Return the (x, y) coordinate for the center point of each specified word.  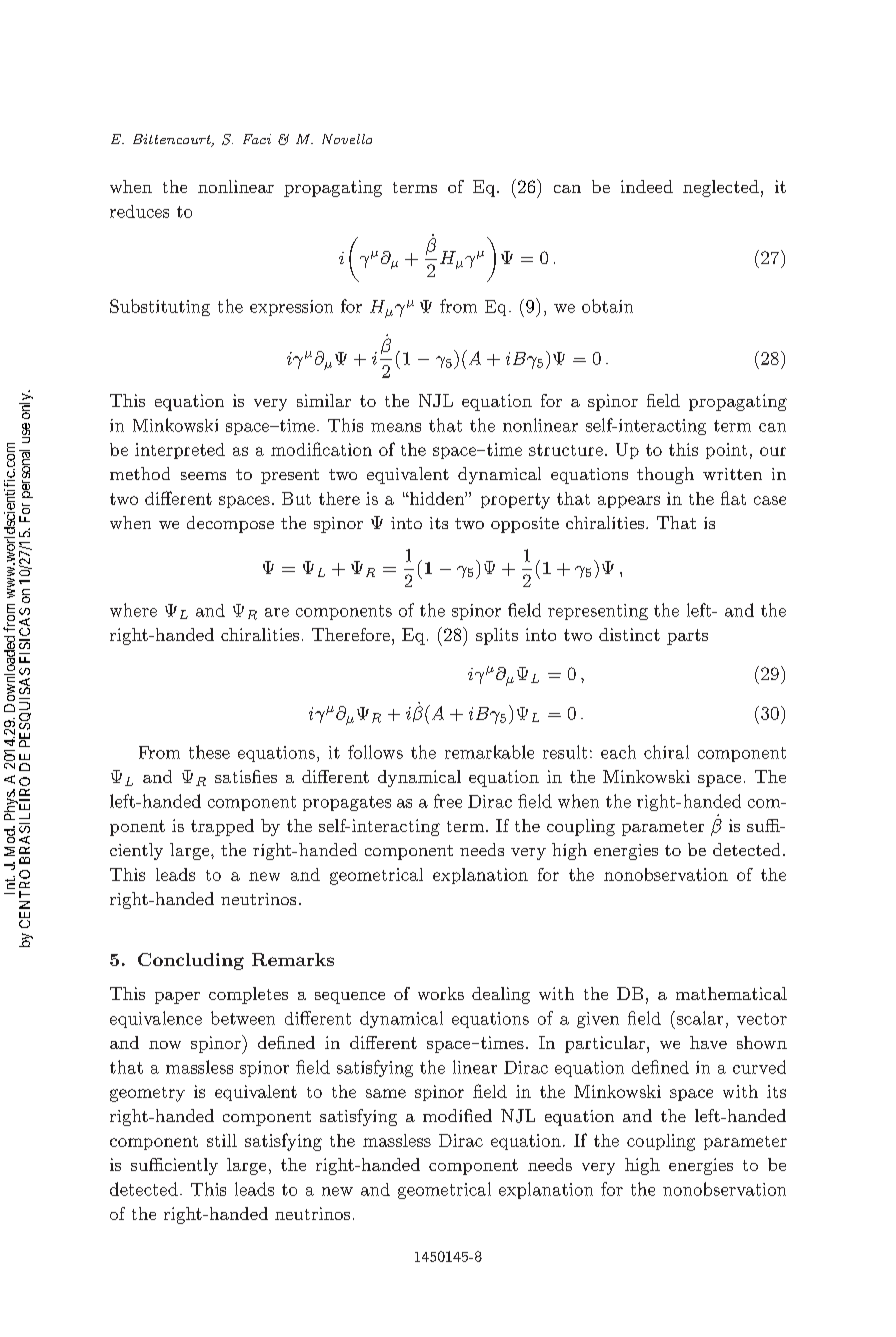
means (396, 427)
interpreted (180, 451)
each (618, 752)
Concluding (191, 961)
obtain (607, 306)
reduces (139, 211)
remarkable (489, 752)
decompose (230, 524)
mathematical (731, 993)
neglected (721, 188)
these (209, 752)
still (222, 1140)
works (441, 993)
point (726, 451)
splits (497, 636)
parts (687, 637)
